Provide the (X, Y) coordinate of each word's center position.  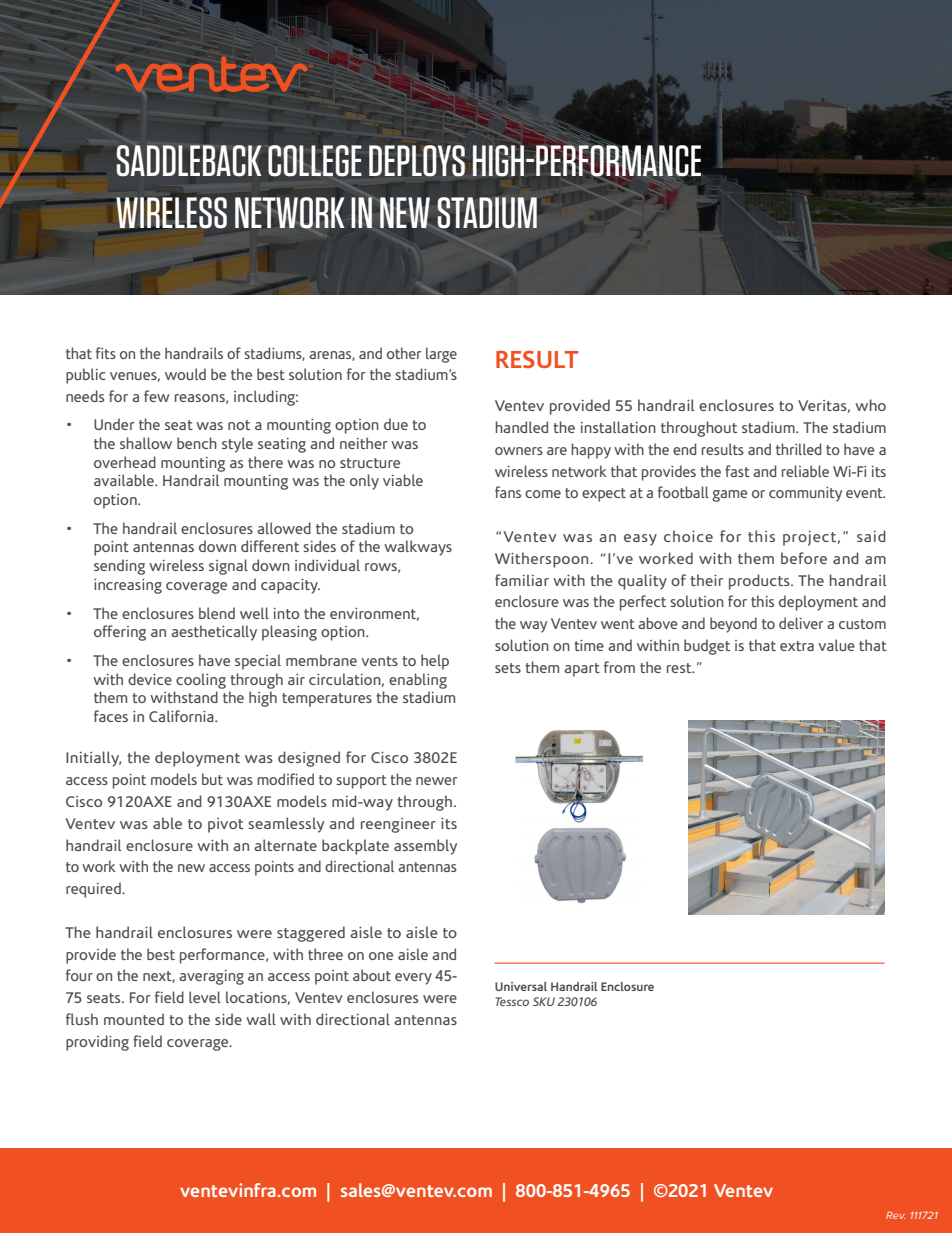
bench (197, 443)
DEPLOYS (417, 161)
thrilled (798, 449)
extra (797, 646)
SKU (544, 1001)
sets (508, 668)
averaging (211, 977)
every (413, 979)
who (870, 405)
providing (97, 1043)
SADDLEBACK (189, 161)
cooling (201, 681)
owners (519, 451)
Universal (521, 986)
